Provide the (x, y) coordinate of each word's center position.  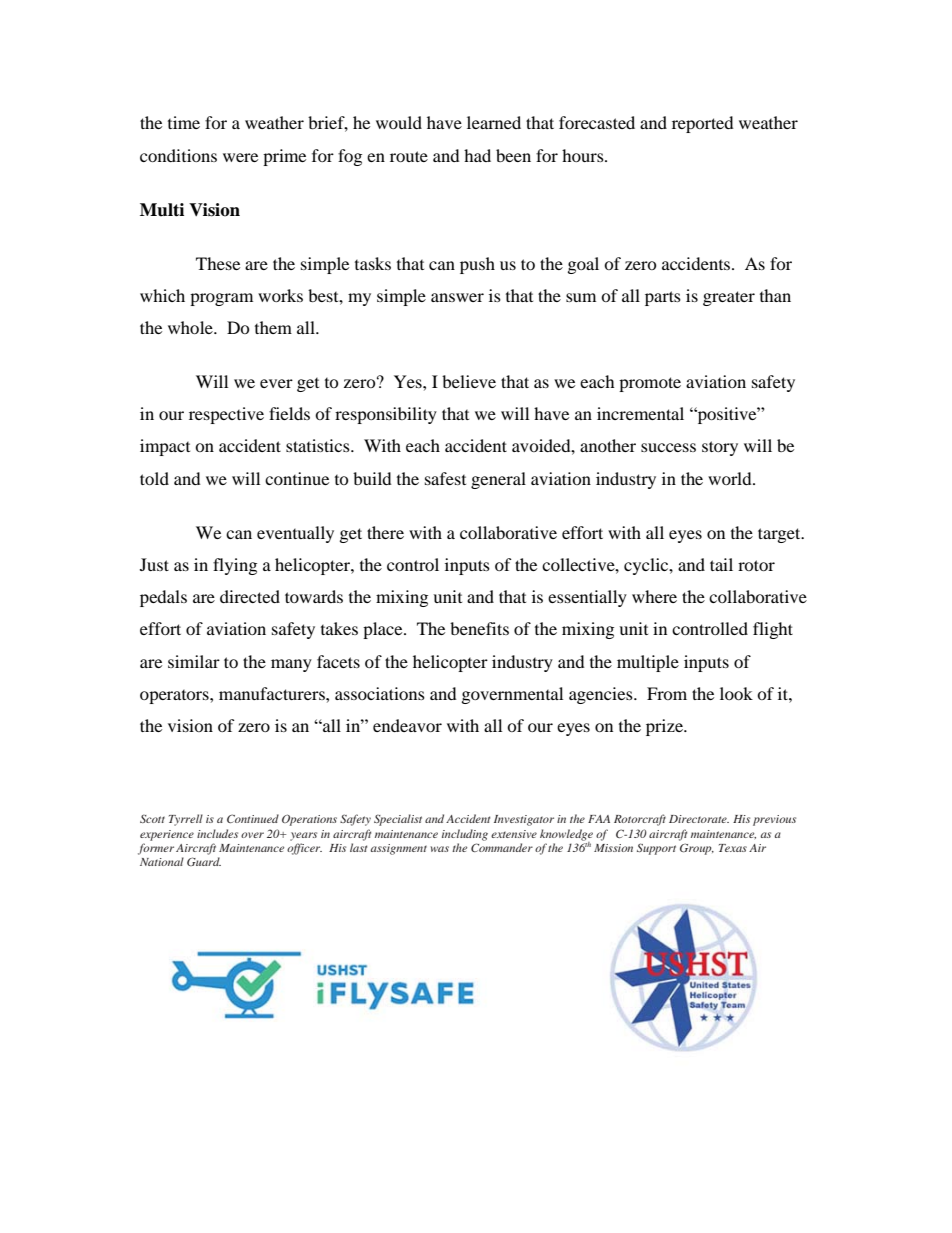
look (736, 693)
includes (217, 833)
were (240, 157)
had (477, 155)
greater (729, 298)
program (221, 299)
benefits (479, 628)
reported (703, 124)
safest (445, 478)
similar (194, 661)
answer (457, 297)
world (731, 478)
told (154, 478)
